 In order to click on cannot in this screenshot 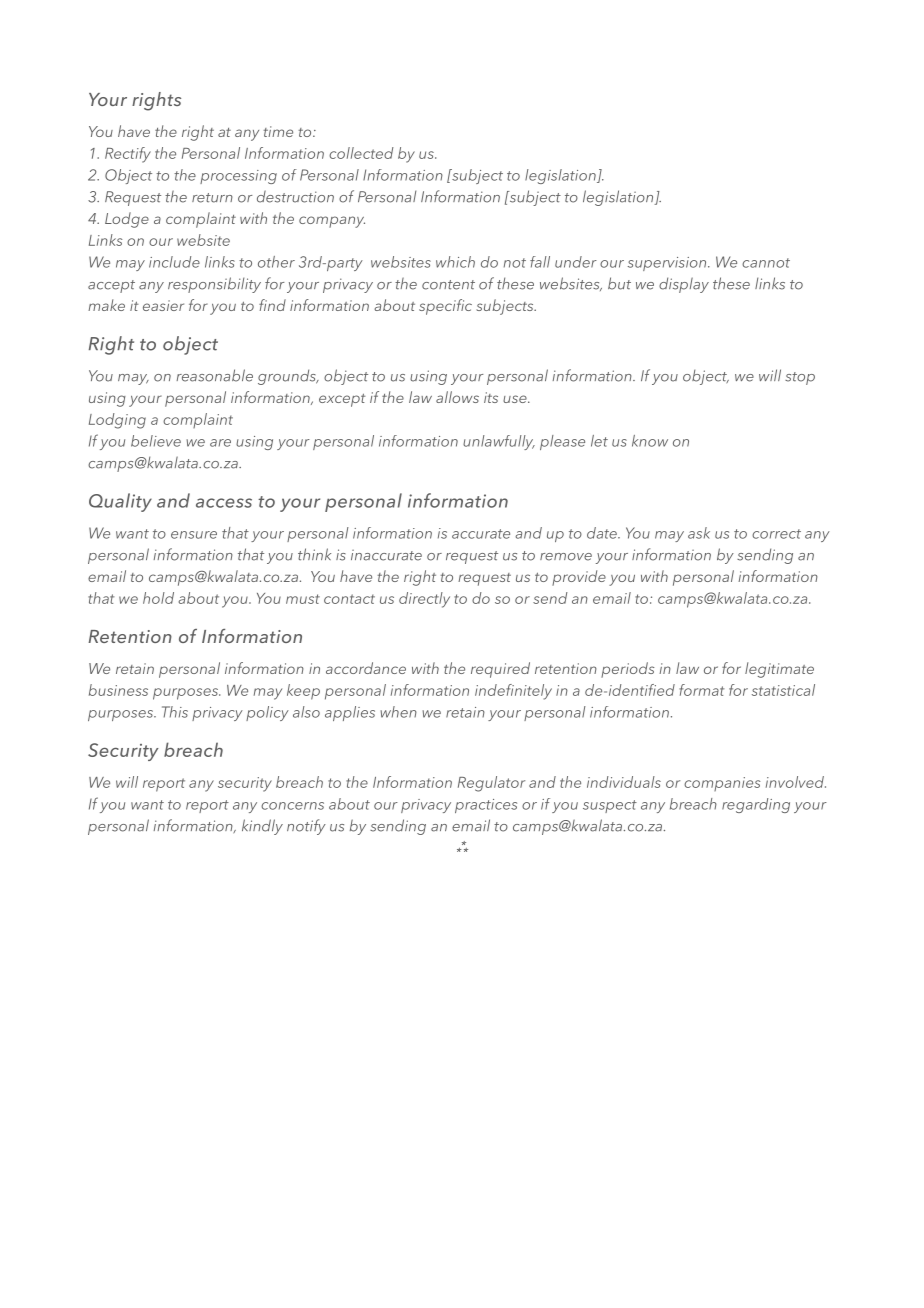, I will do `click(766, 263)`.
